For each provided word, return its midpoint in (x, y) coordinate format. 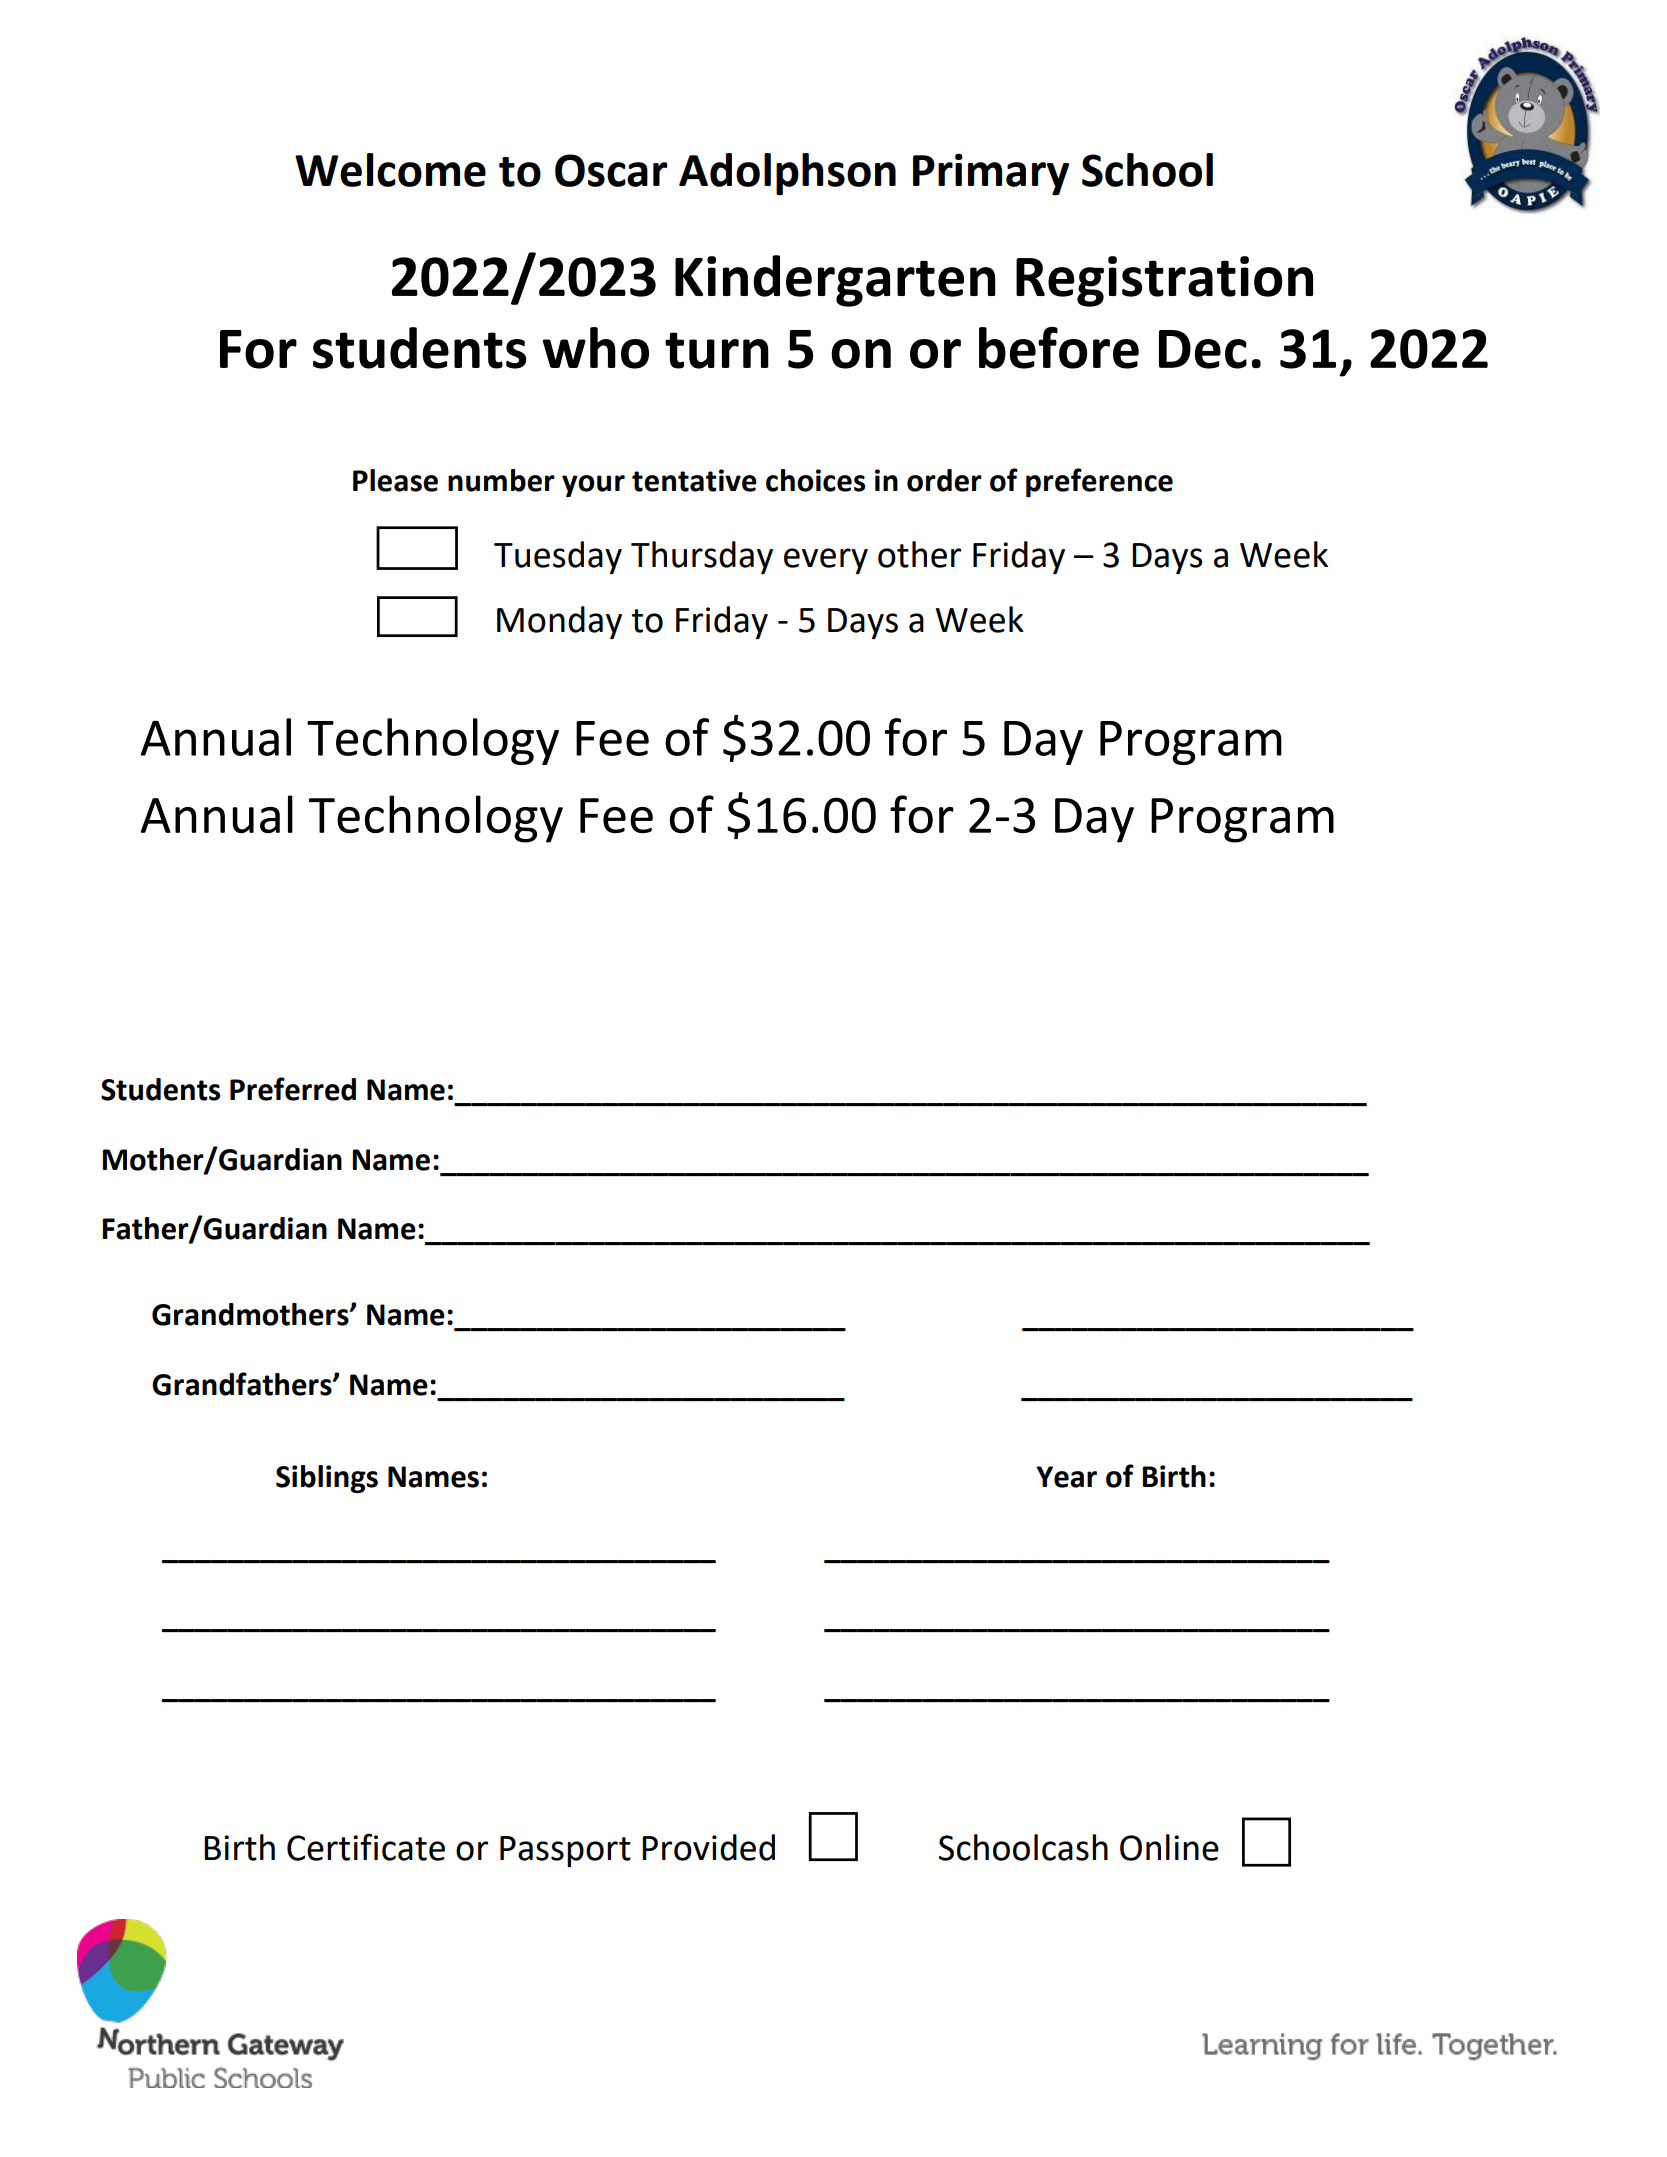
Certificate (366, 1847)
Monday (559, 622)
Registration (1164, 281)
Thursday (702, 557)
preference (1099, 482)
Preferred (293, 1089)
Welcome (390, 170)
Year (1066, 1477)
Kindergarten (835, 281)
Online (1169, 1847)
